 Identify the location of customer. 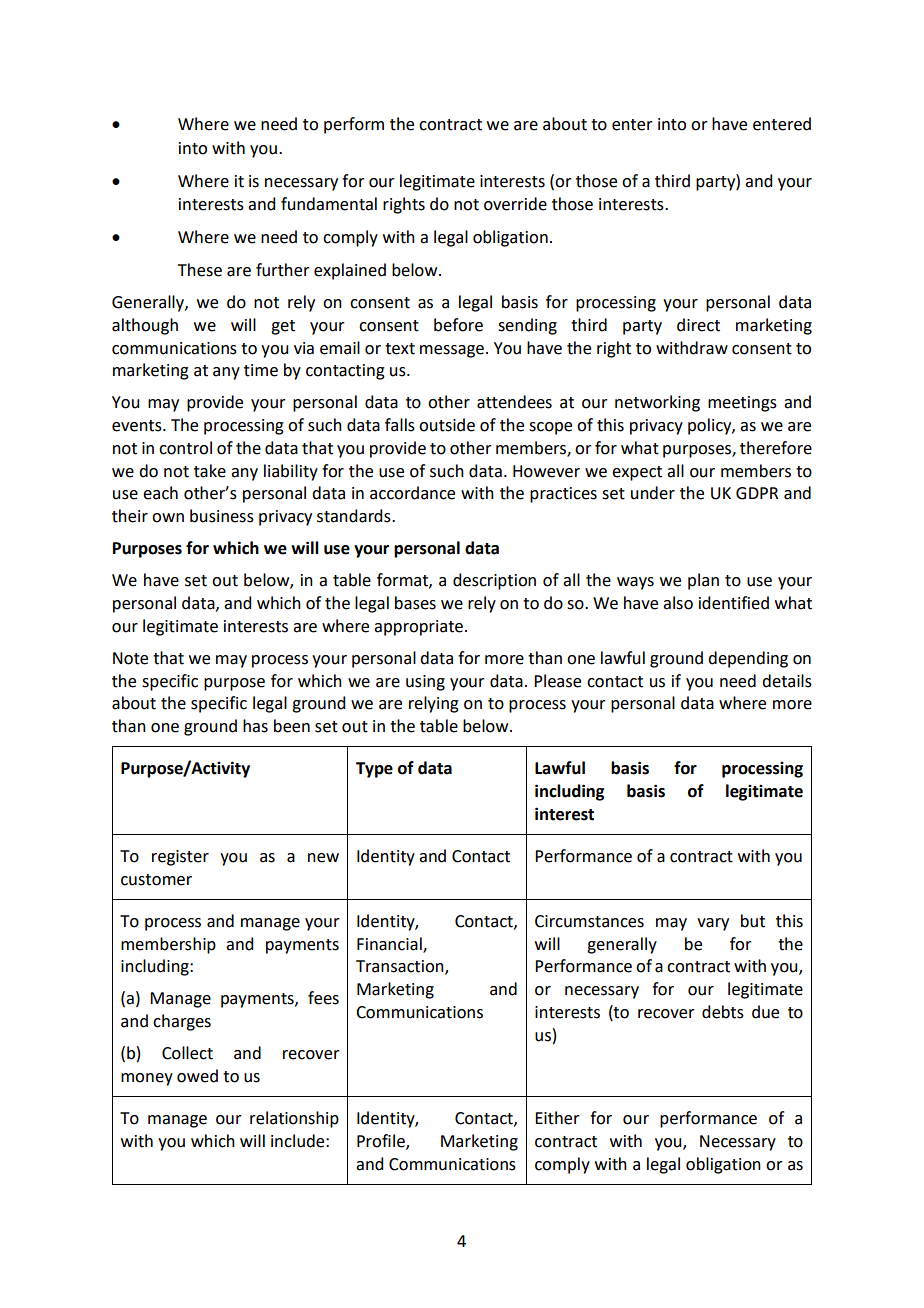
(156, 880).
